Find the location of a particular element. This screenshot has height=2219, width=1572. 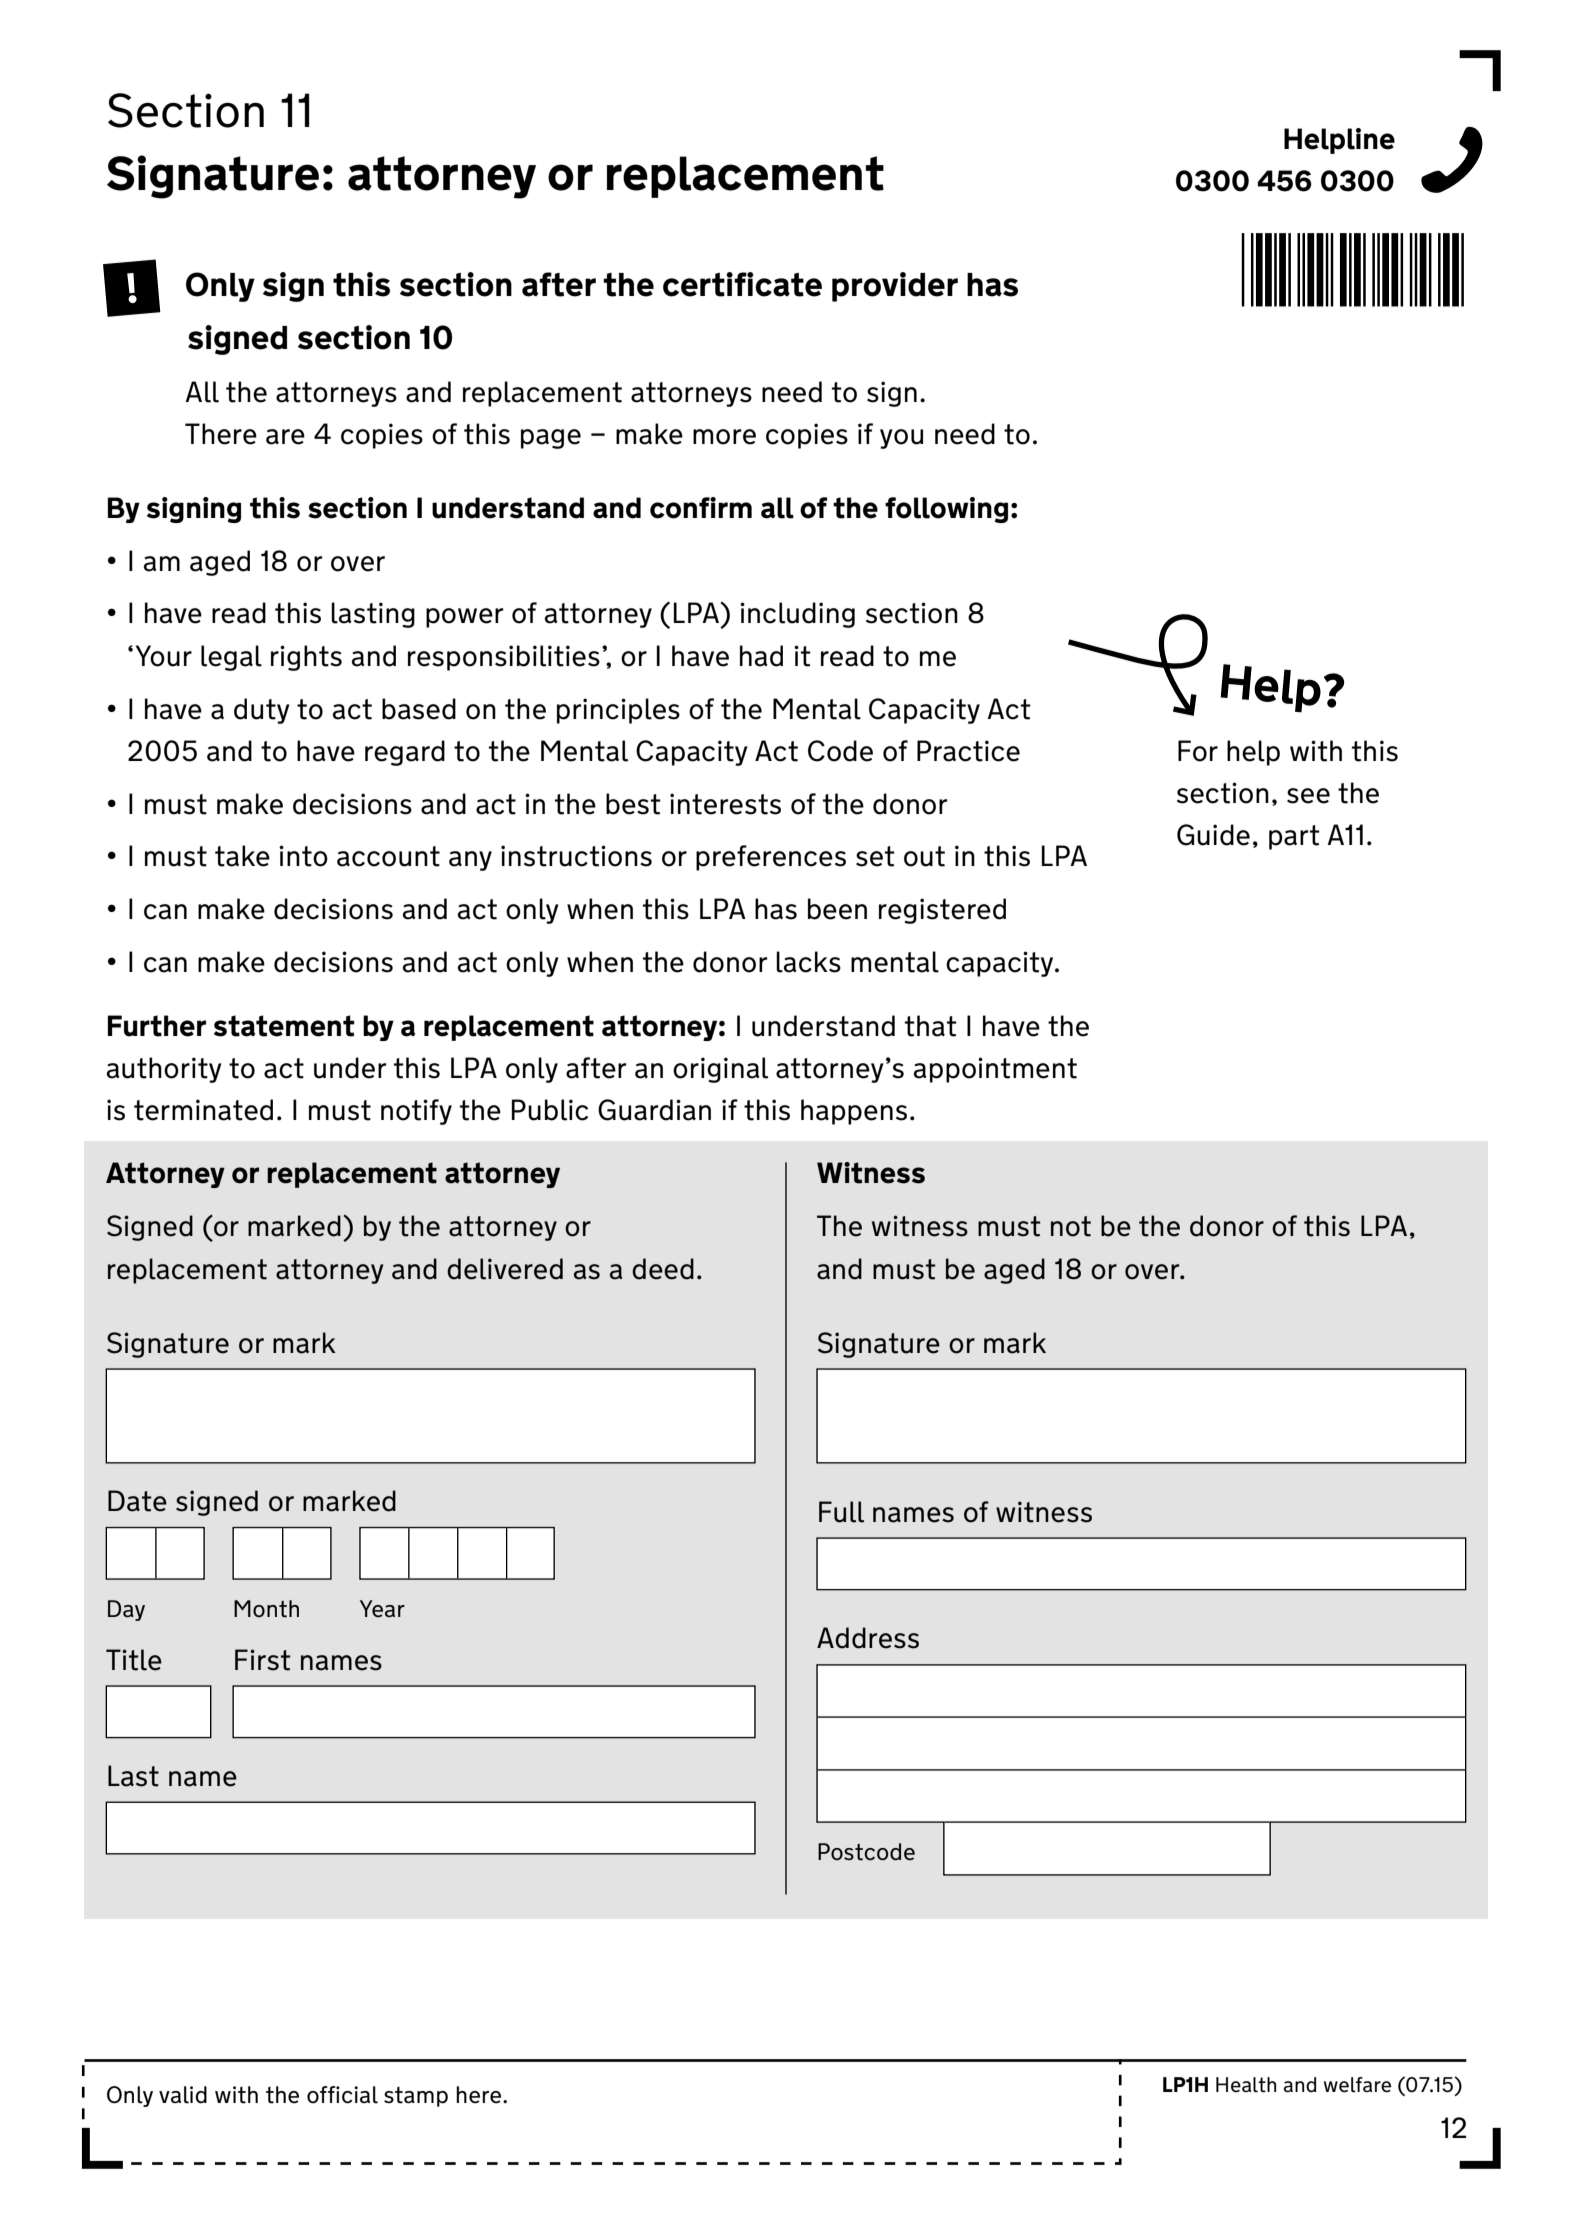

provider is located at coordinates (895, 287).
